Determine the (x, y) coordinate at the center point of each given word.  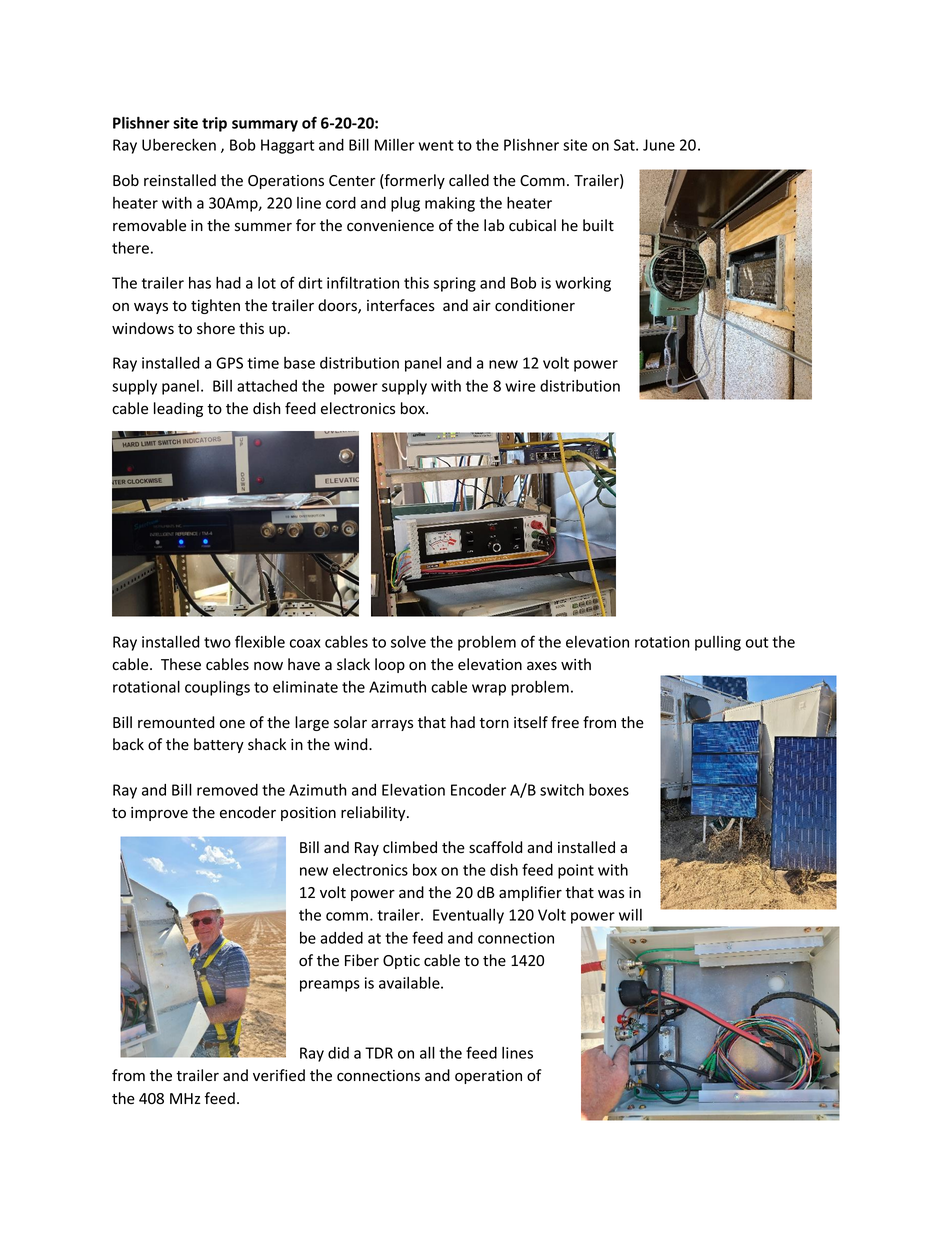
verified (279, 1075)
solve (408, 642)
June (659, 145)
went (436, 145)
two (217, 642)
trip (214, 124)
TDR (379, 1053)
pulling (718, 643)
